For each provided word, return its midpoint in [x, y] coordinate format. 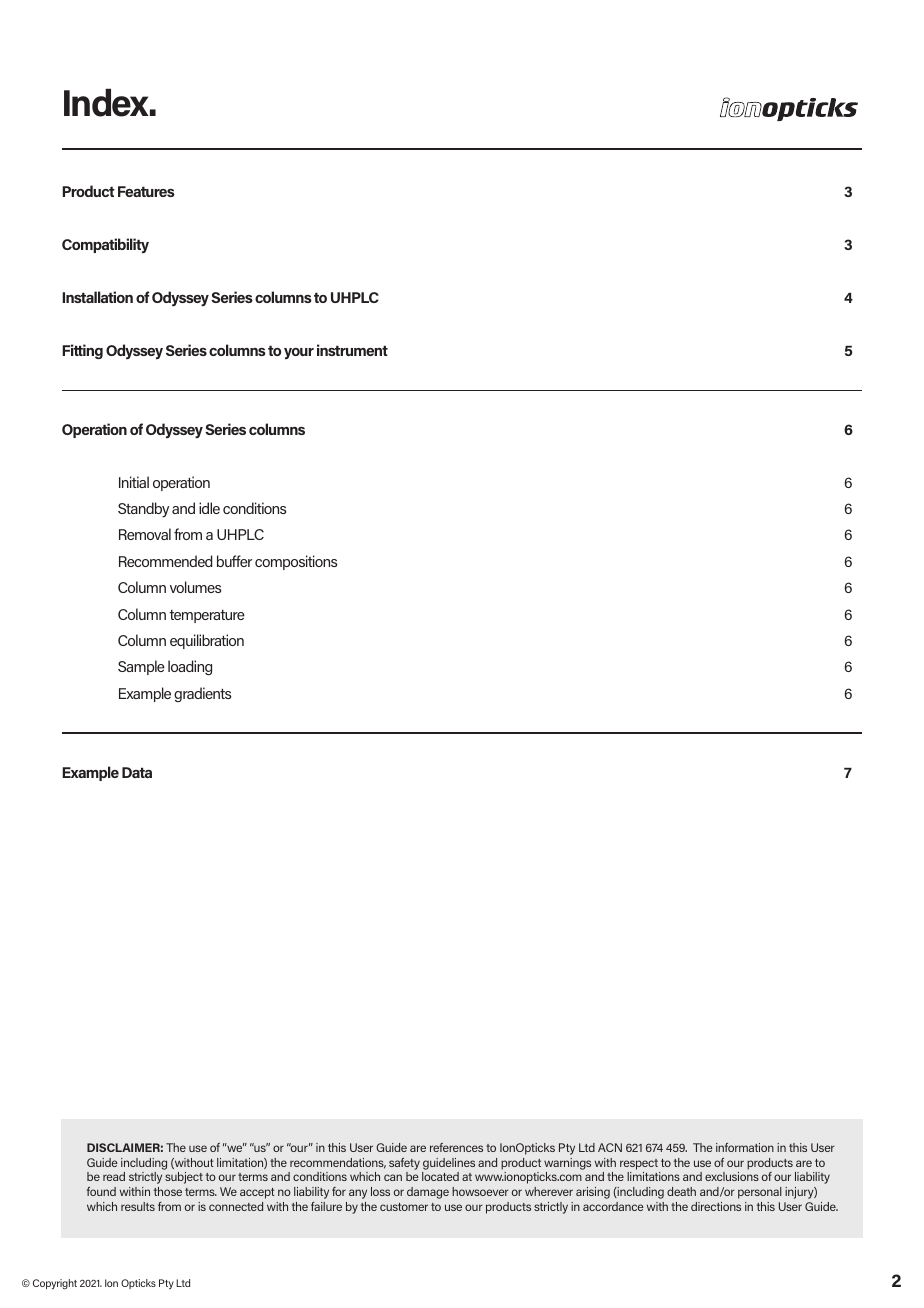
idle [209, 508]
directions [716, 1206]
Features [146, 191]
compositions [296, 562]
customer [404, 1207]
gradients [202, 694]
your [299, 353]
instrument [352, 350]
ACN [610, 1147]
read [114, 1176]
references [456, 1147]
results [138, 1206]
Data [137, 772]
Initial [134, 482]
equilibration [207, 641]
